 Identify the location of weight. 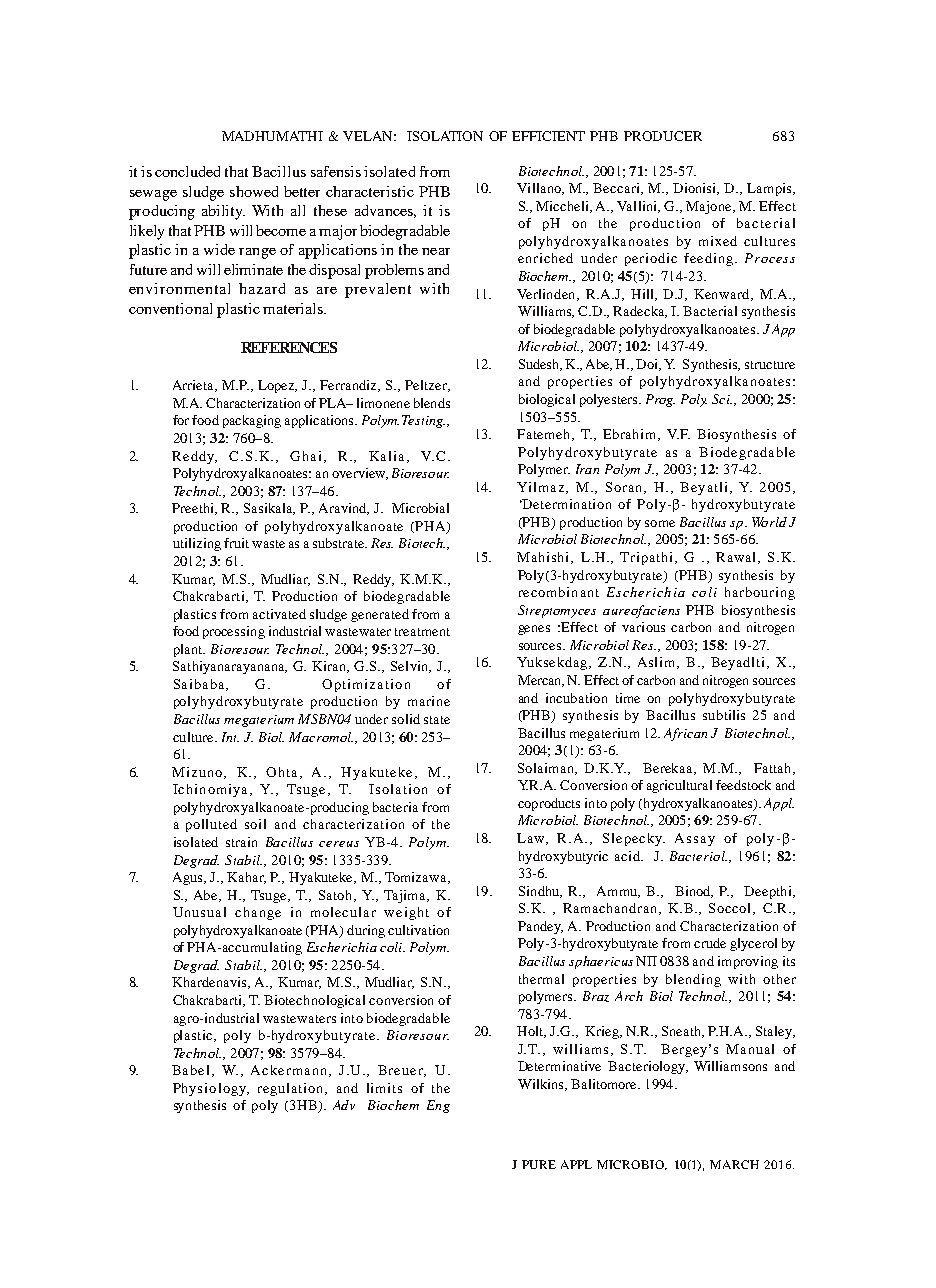
(406, 913).
